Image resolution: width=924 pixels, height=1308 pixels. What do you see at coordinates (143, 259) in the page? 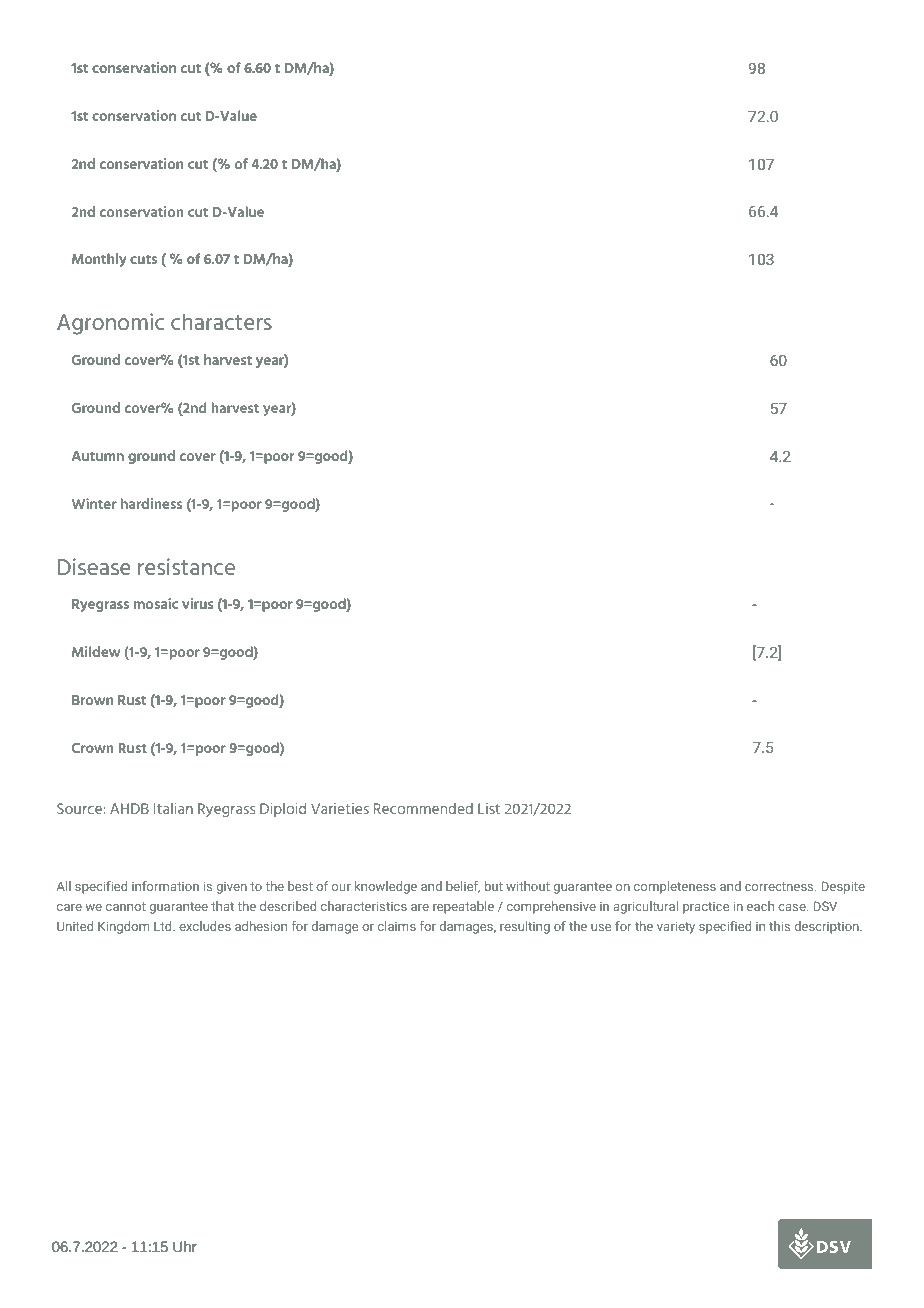
I see `cuts` at bounding box center [143, 259].
